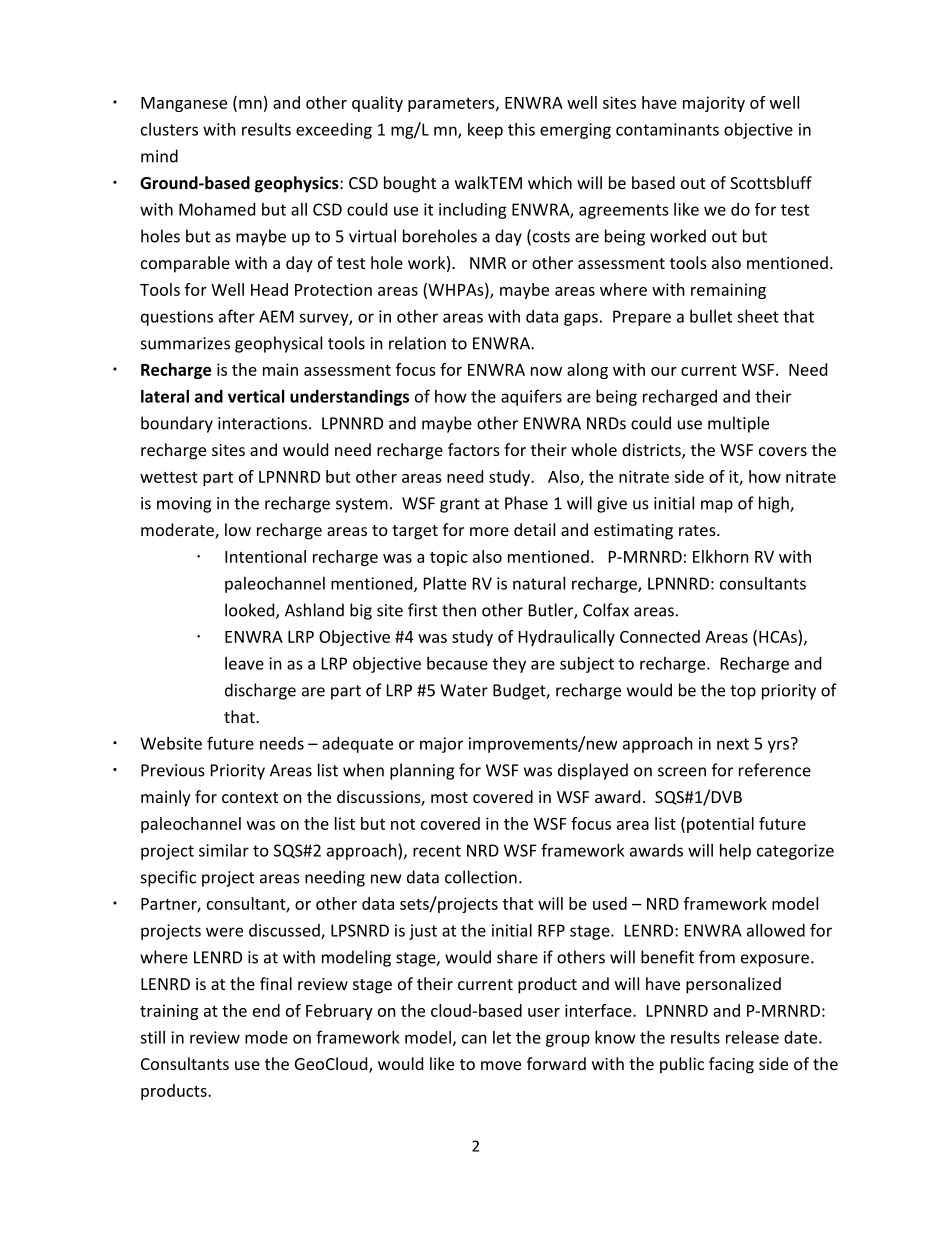  Describe the element at coordinates (251, 611) in the screenshot. I see `looked` at that location.
